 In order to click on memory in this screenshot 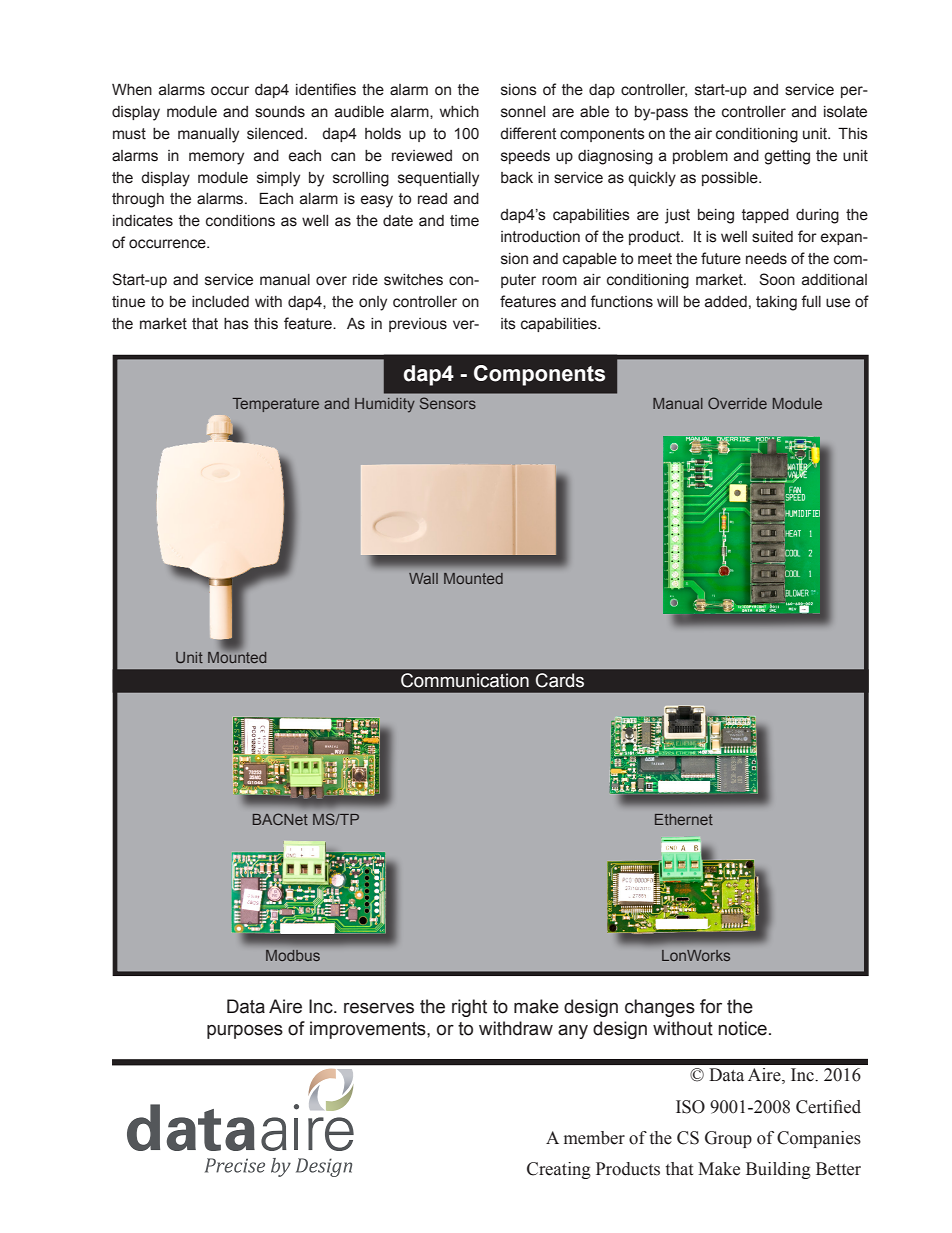, I will do `click(216, 158)`.
